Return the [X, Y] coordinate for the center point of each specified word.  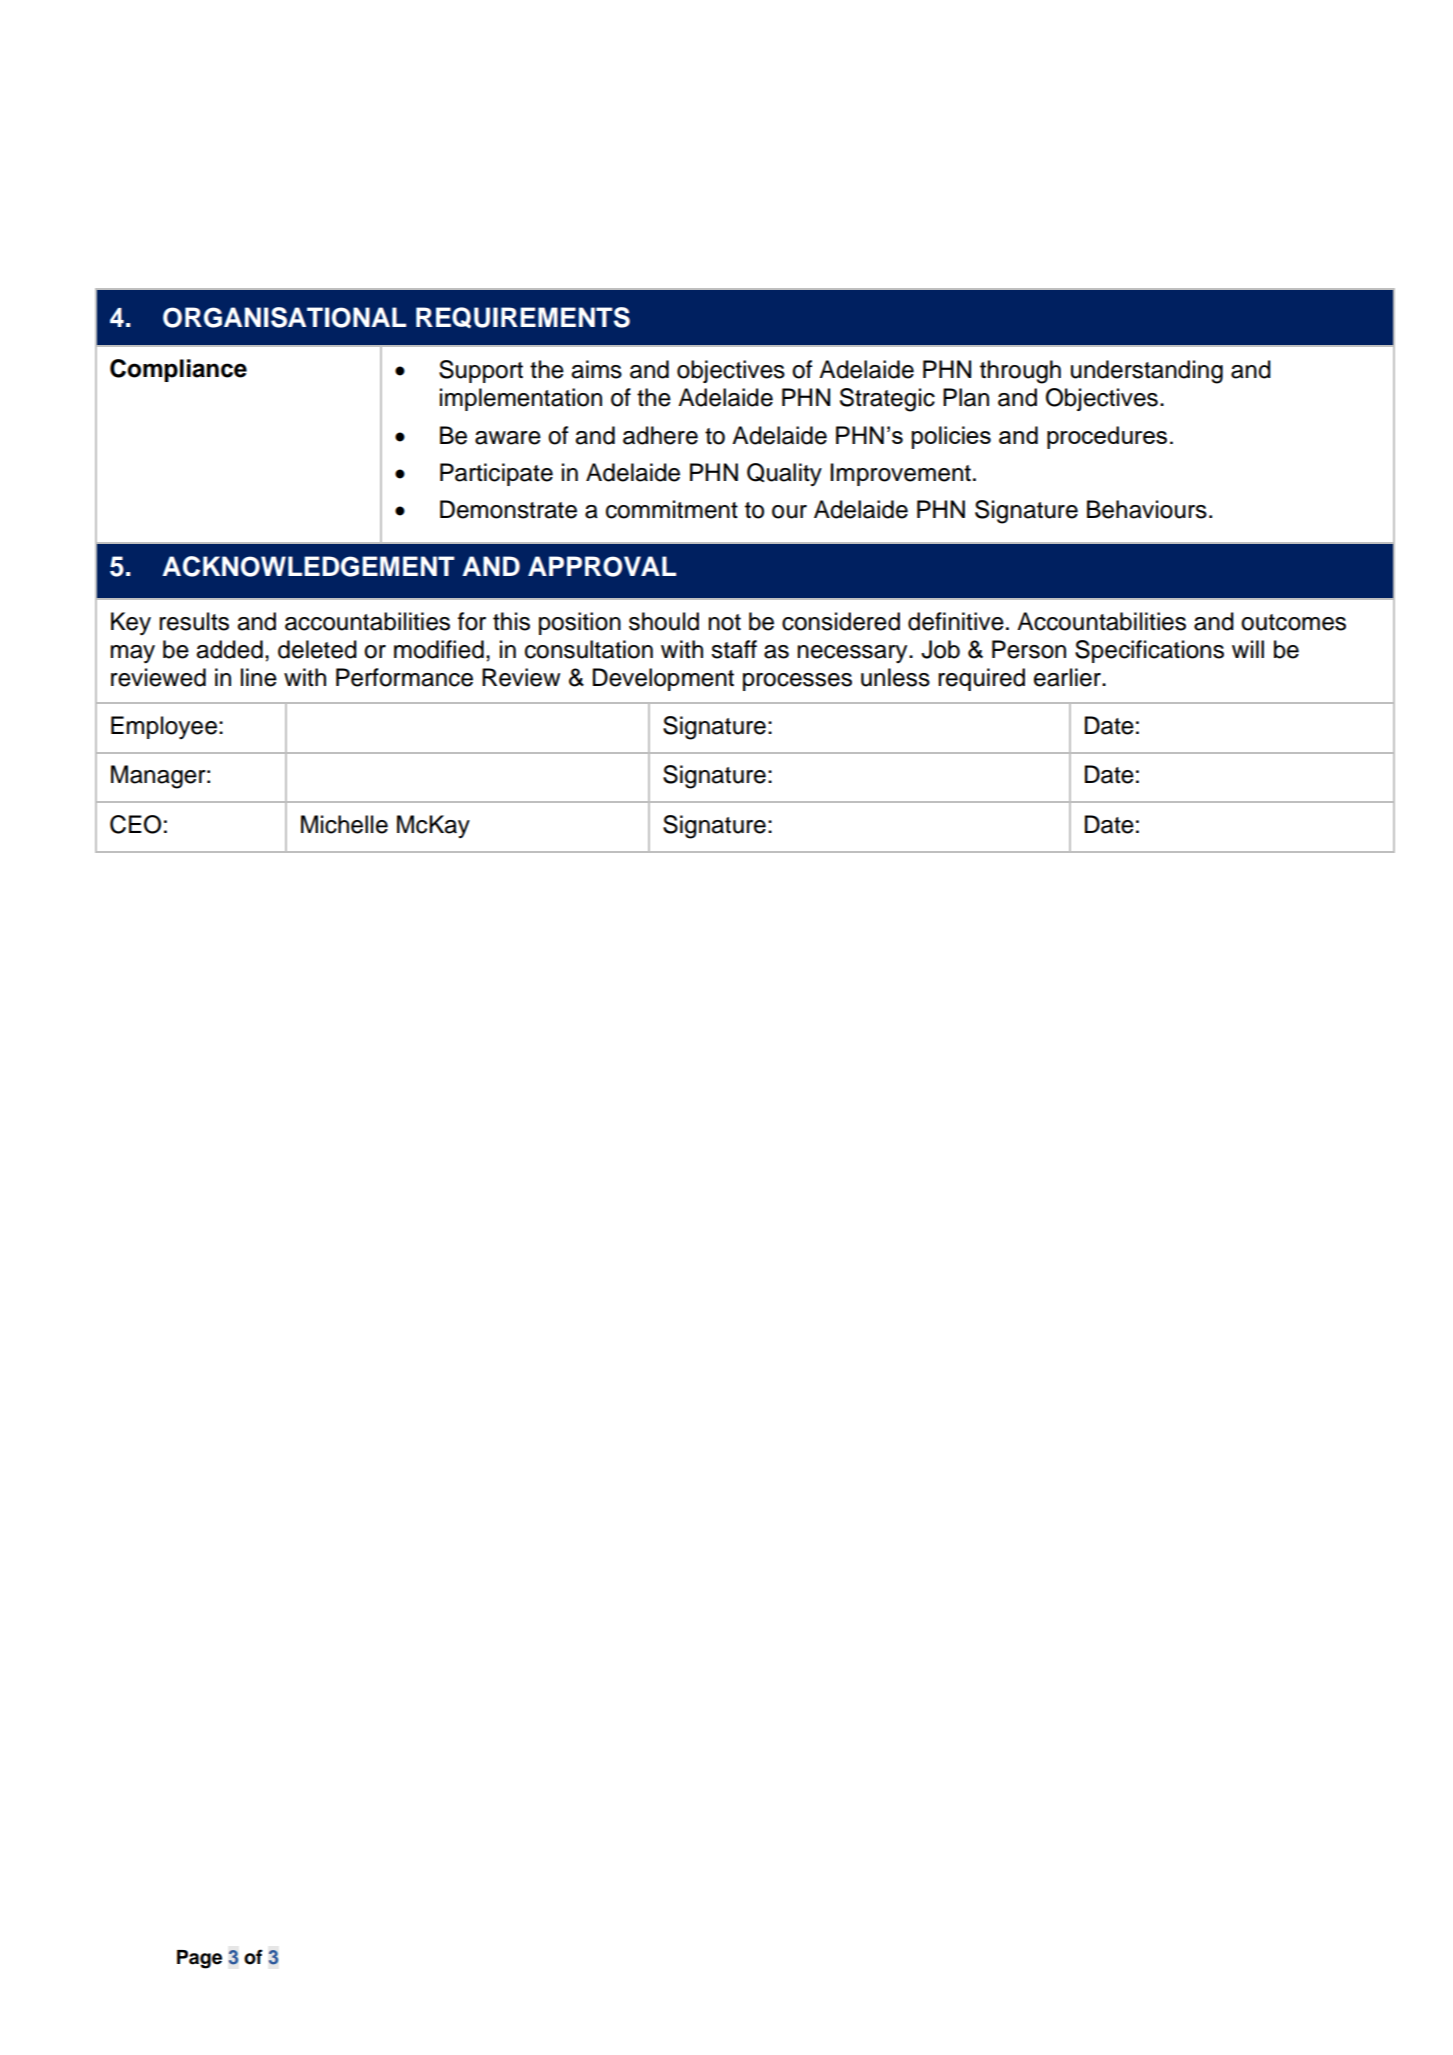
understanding [1147, 372]
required [981, 679]
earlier [1068, 677]
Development [663, 679]
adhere [660, 435]
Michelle [344, 824]
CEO [135, 824]
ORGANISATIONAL [284, 317]
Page [199, 1959]
